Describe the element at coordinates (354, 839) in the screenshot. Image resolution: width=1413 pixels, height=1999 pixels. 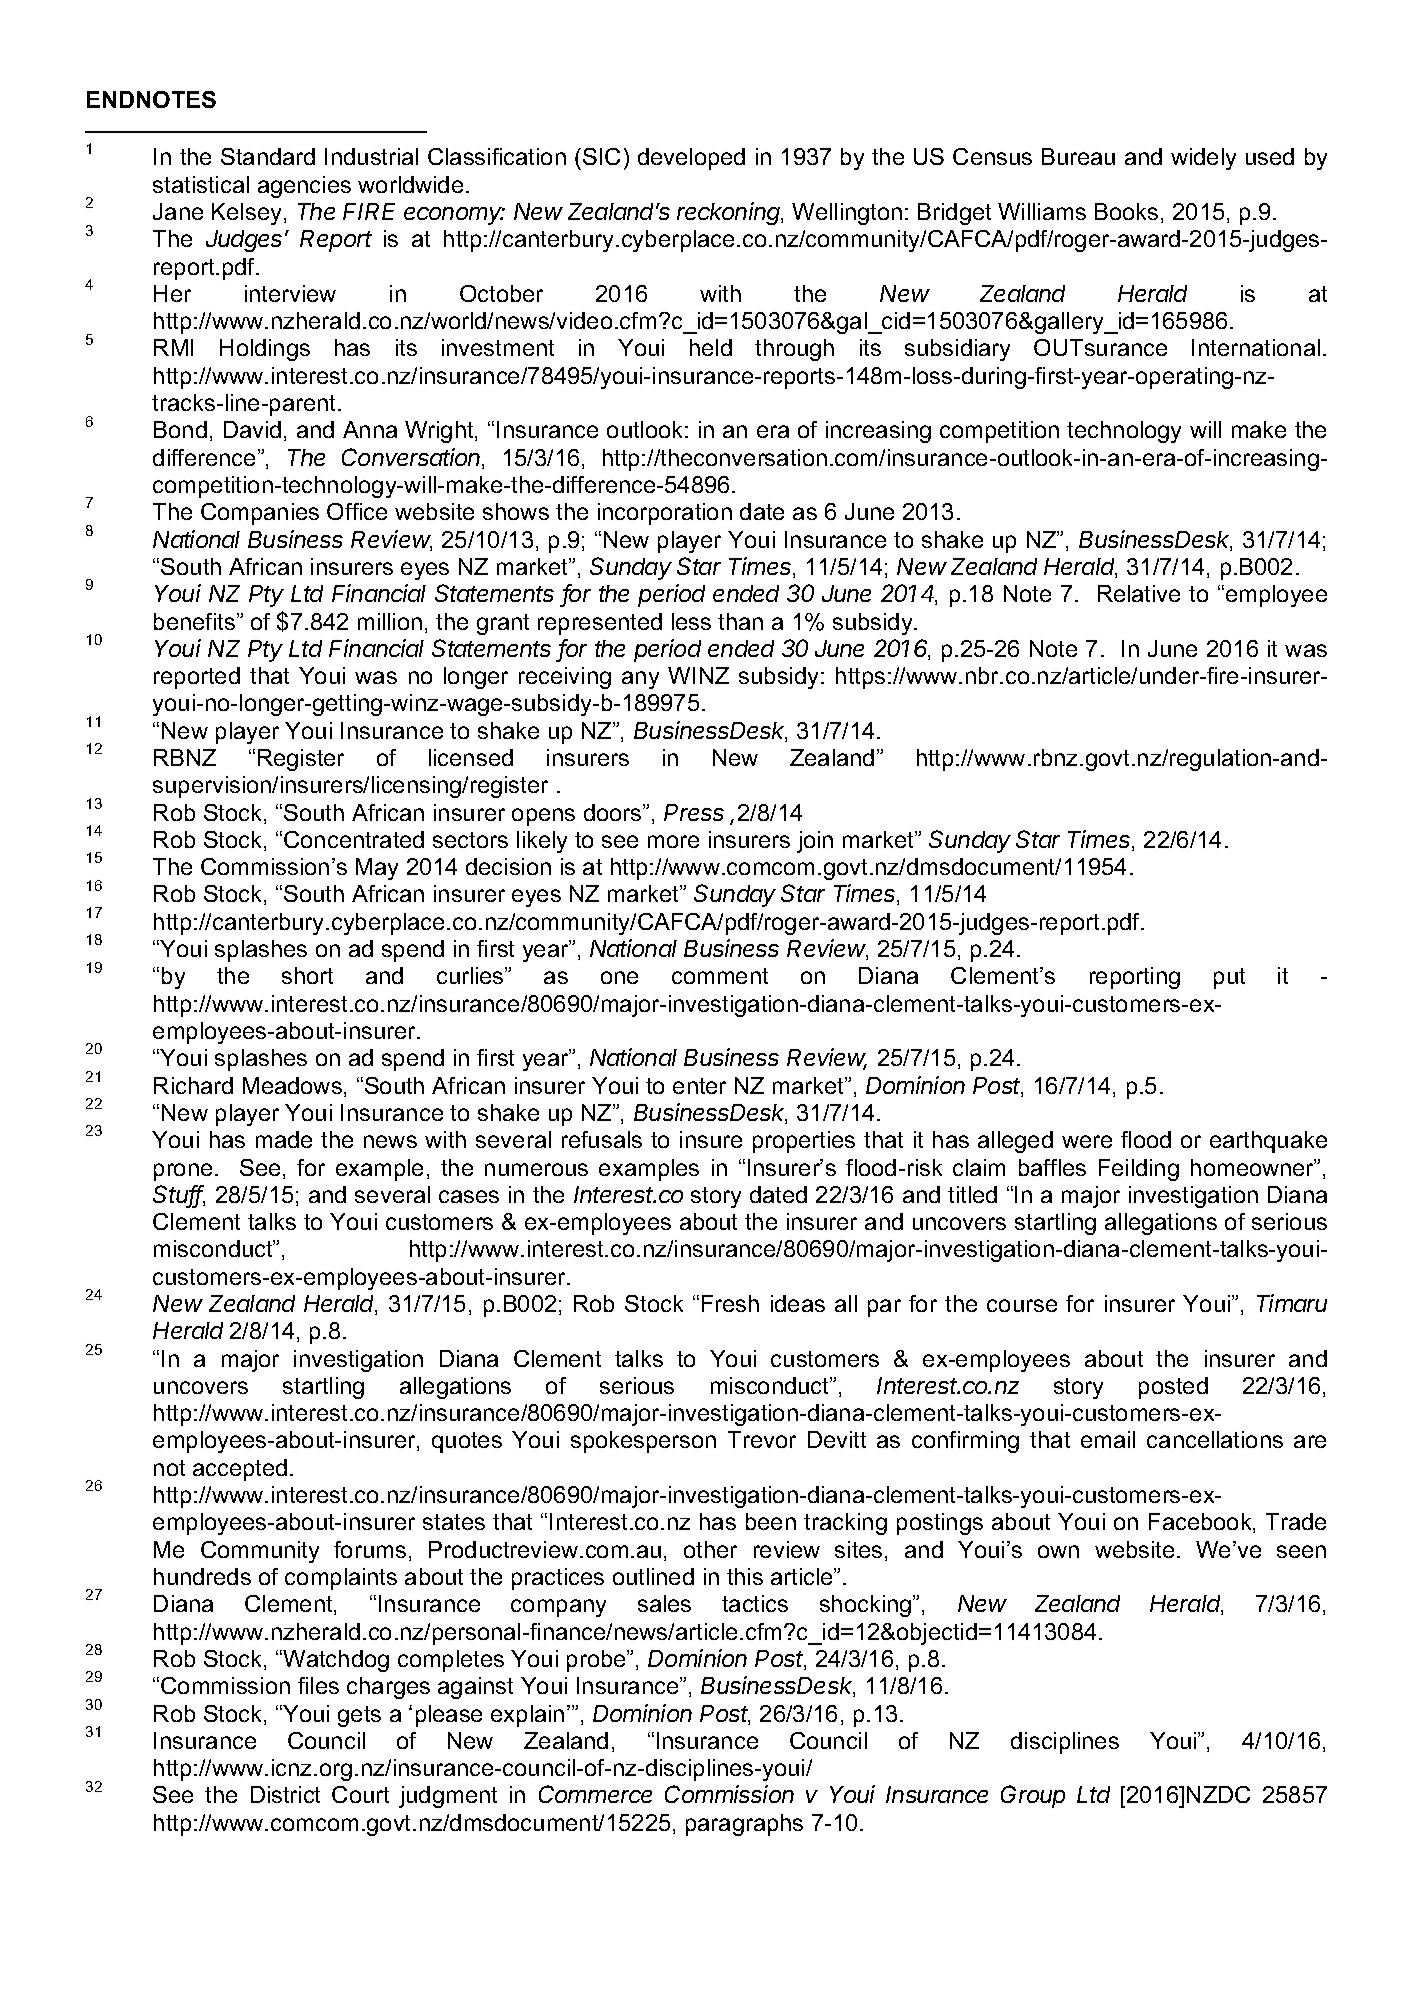
I see `Concentrated` at that location.
